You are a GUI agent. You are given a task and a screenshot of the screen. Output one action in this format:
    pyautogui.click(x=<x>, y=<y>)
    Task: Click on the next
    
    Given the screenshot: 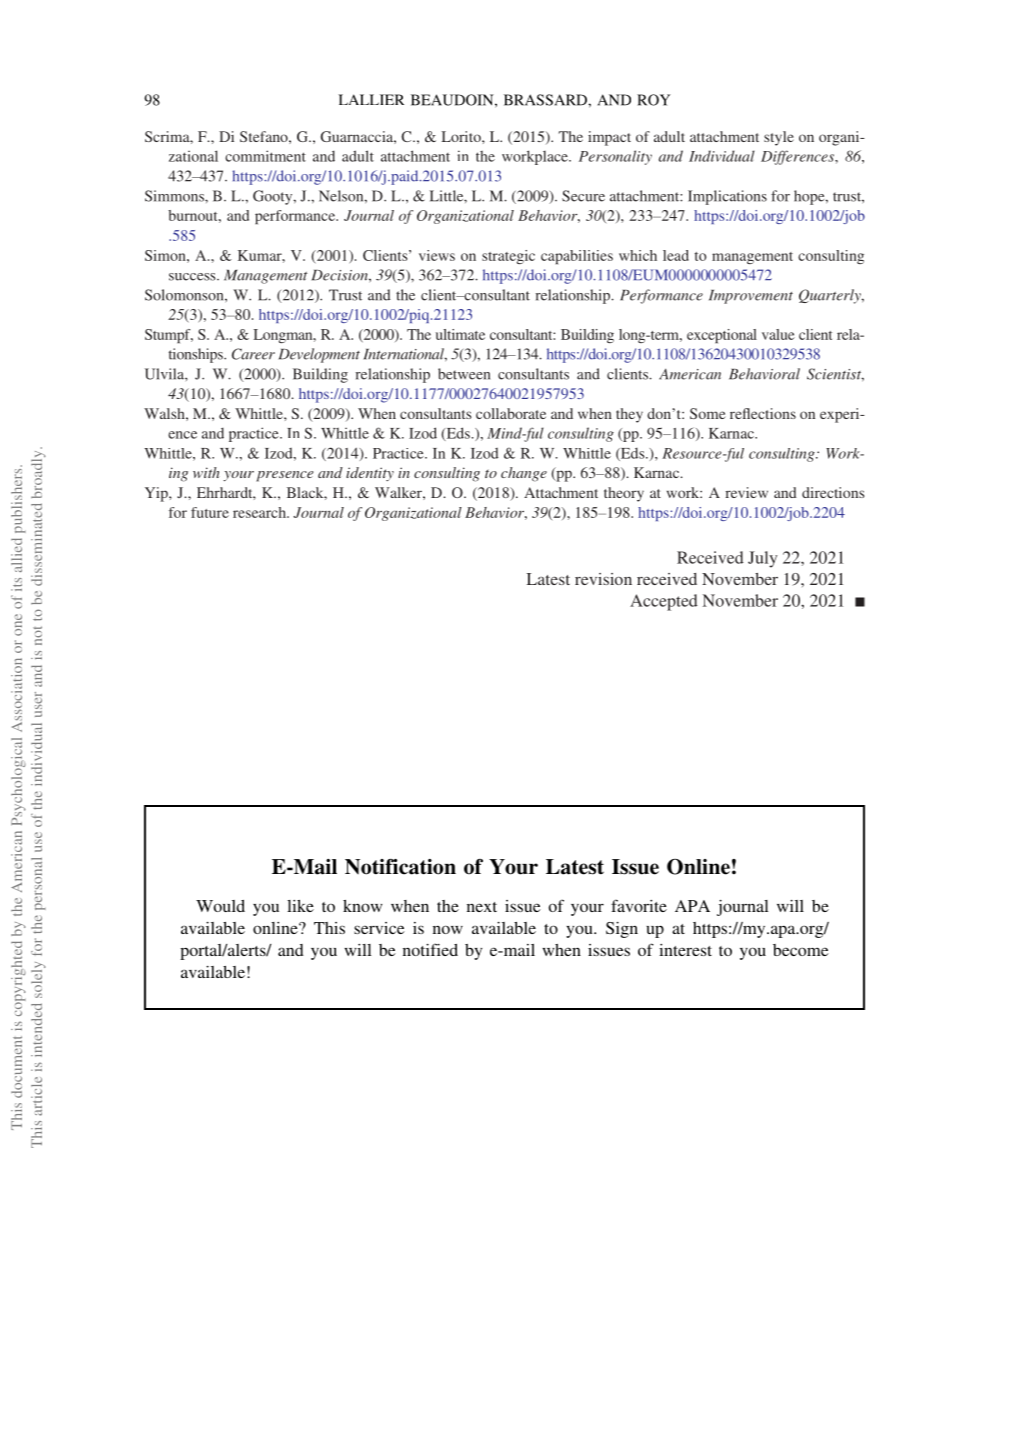 What is the action you would take?
    pyautogui.click(x=482, y=907)
